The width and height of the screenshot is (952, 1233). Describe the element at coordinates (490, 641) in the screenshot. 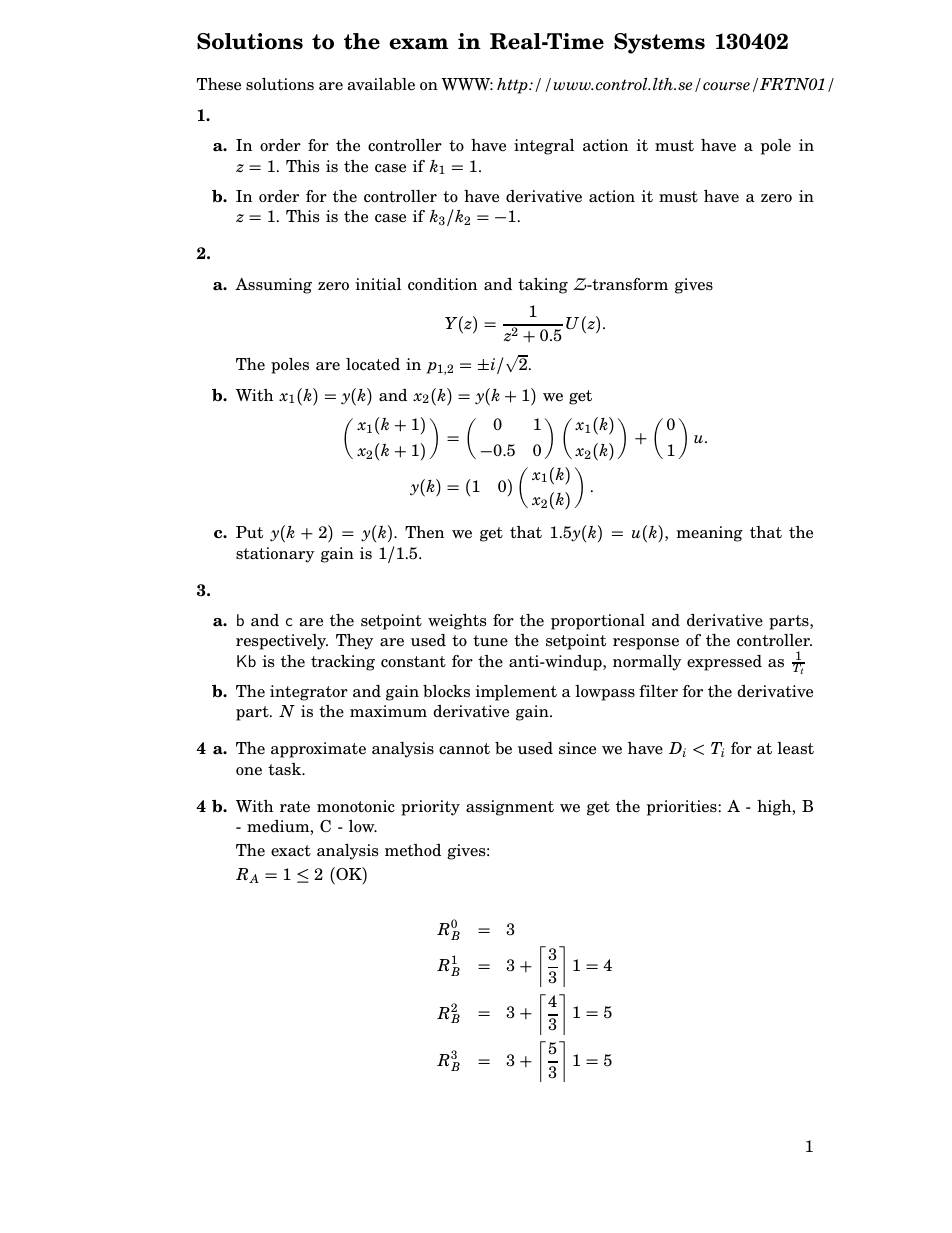

I see `tune` at that location.
